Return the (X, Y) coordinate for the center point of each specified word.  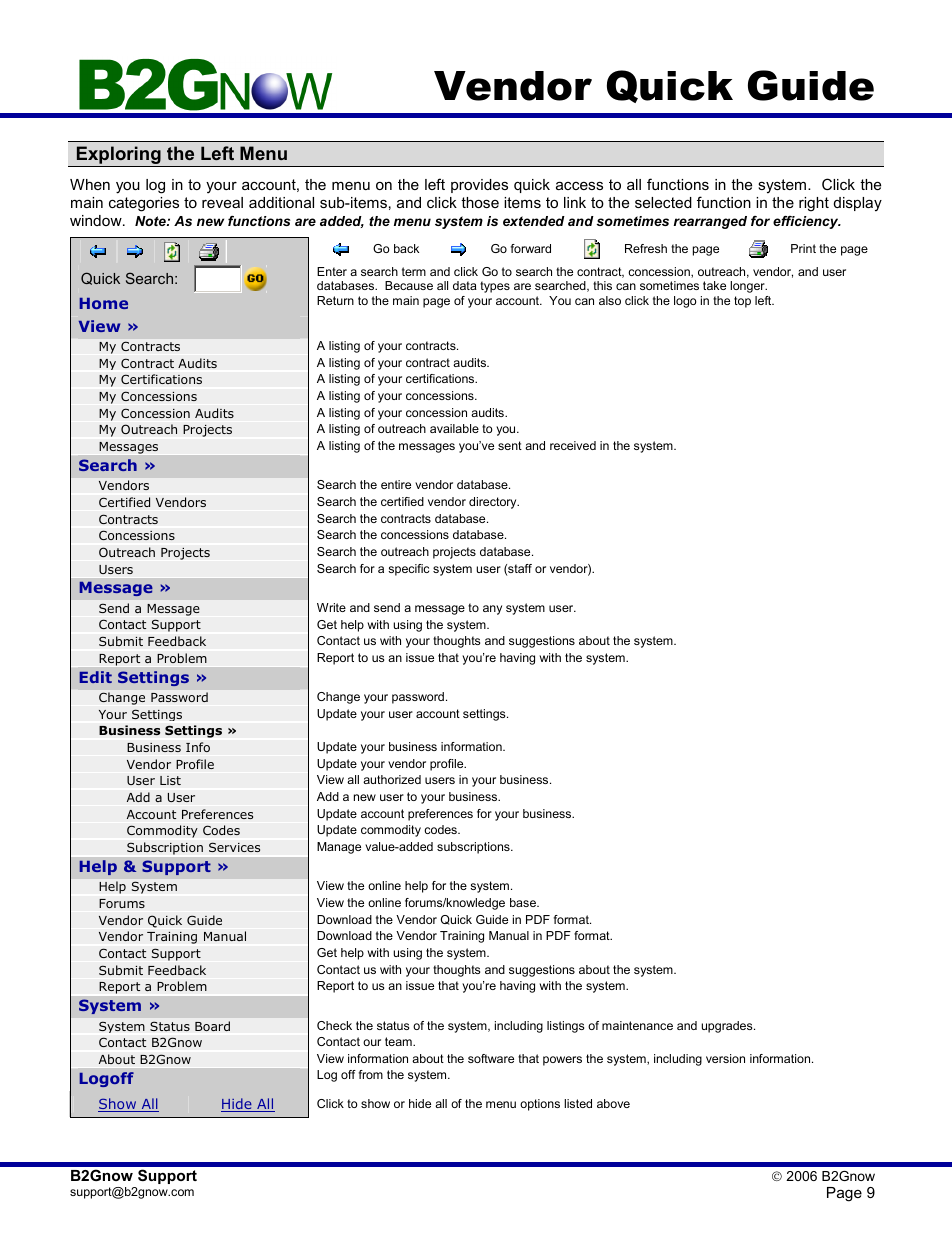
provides (479, 186)
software (491, 1058)
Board (212, 1026)
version (725, 1058)
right (814, 204)
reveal (222, 202)
